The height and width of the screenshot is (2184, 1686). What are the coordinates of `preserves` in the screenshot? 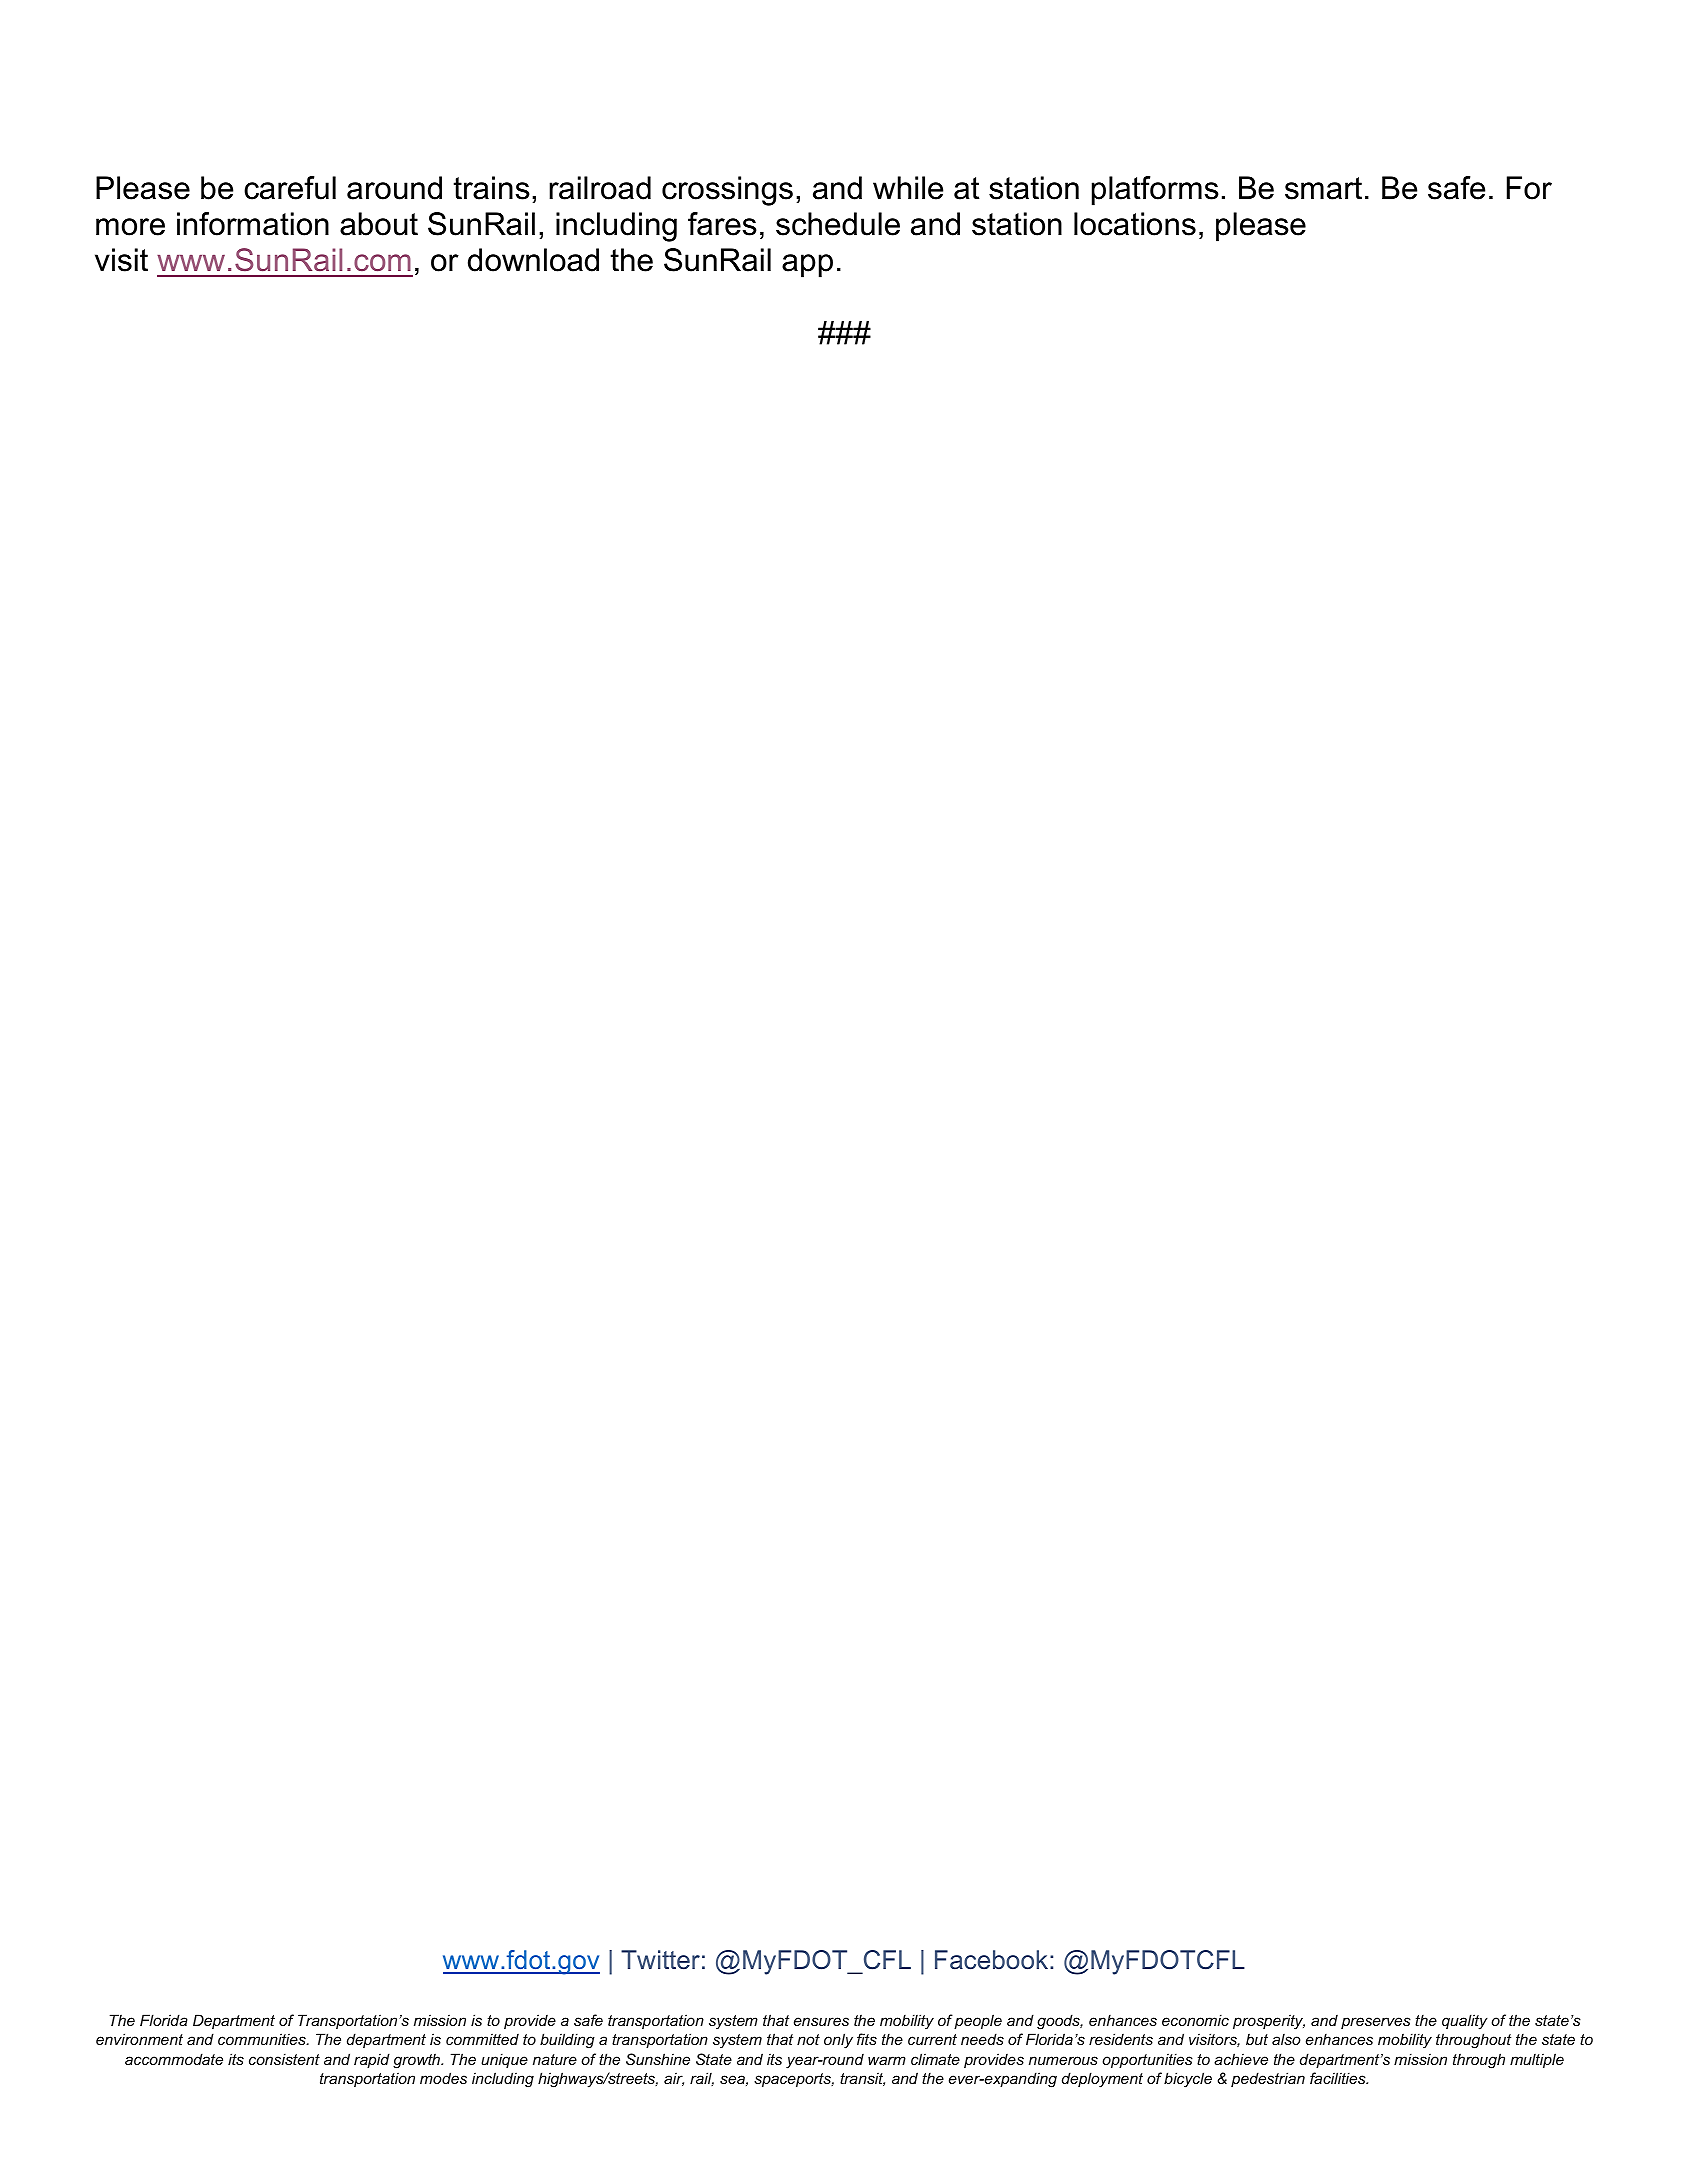 It's located at (1376, 2023).
